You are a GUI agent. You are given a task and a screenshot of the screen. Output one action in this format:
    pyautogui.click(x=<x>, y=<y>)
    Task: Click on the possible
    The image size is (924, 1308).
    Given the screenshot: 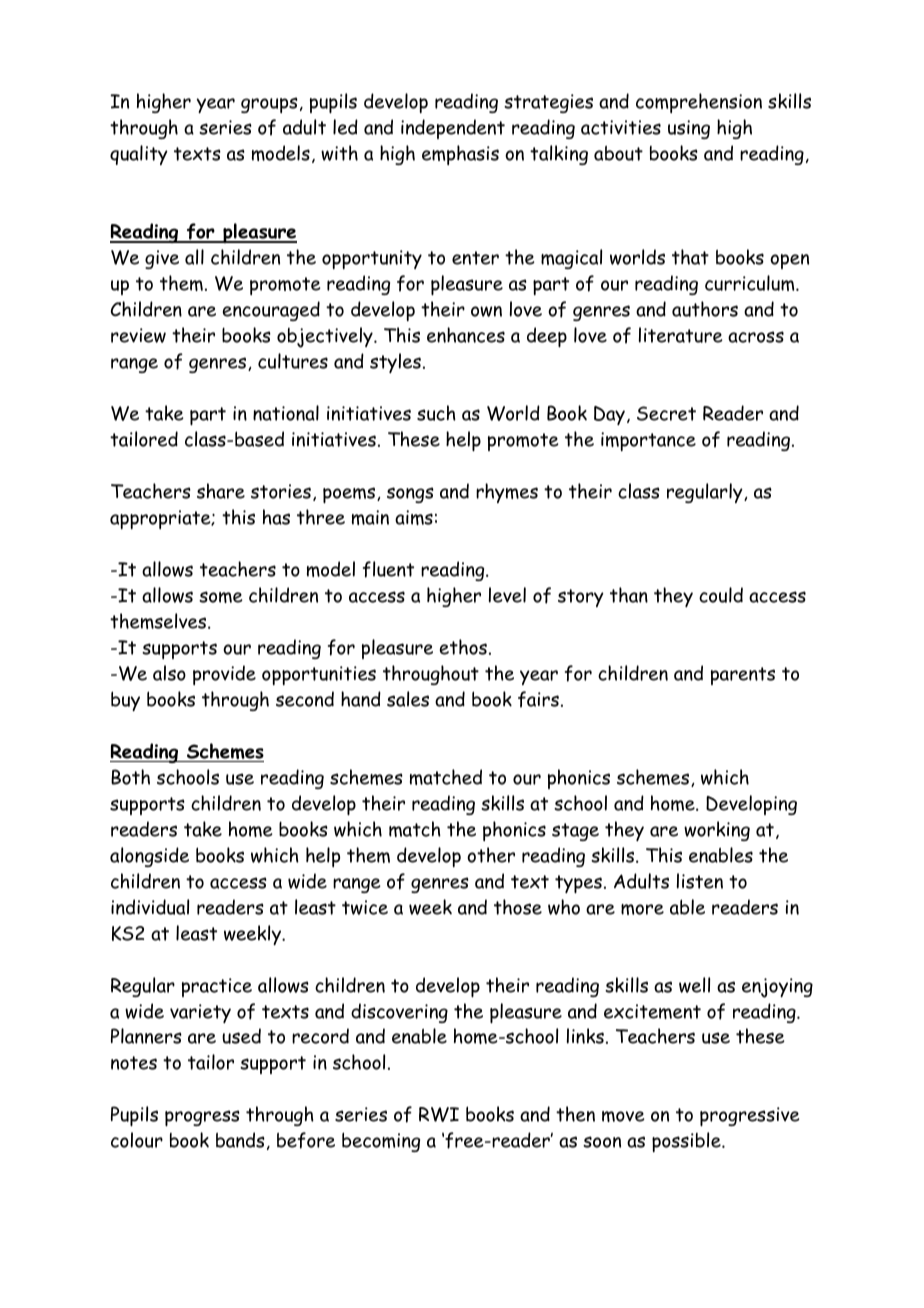 What is the action you would take?
    pyautogui.click(x=687, y=1142)
